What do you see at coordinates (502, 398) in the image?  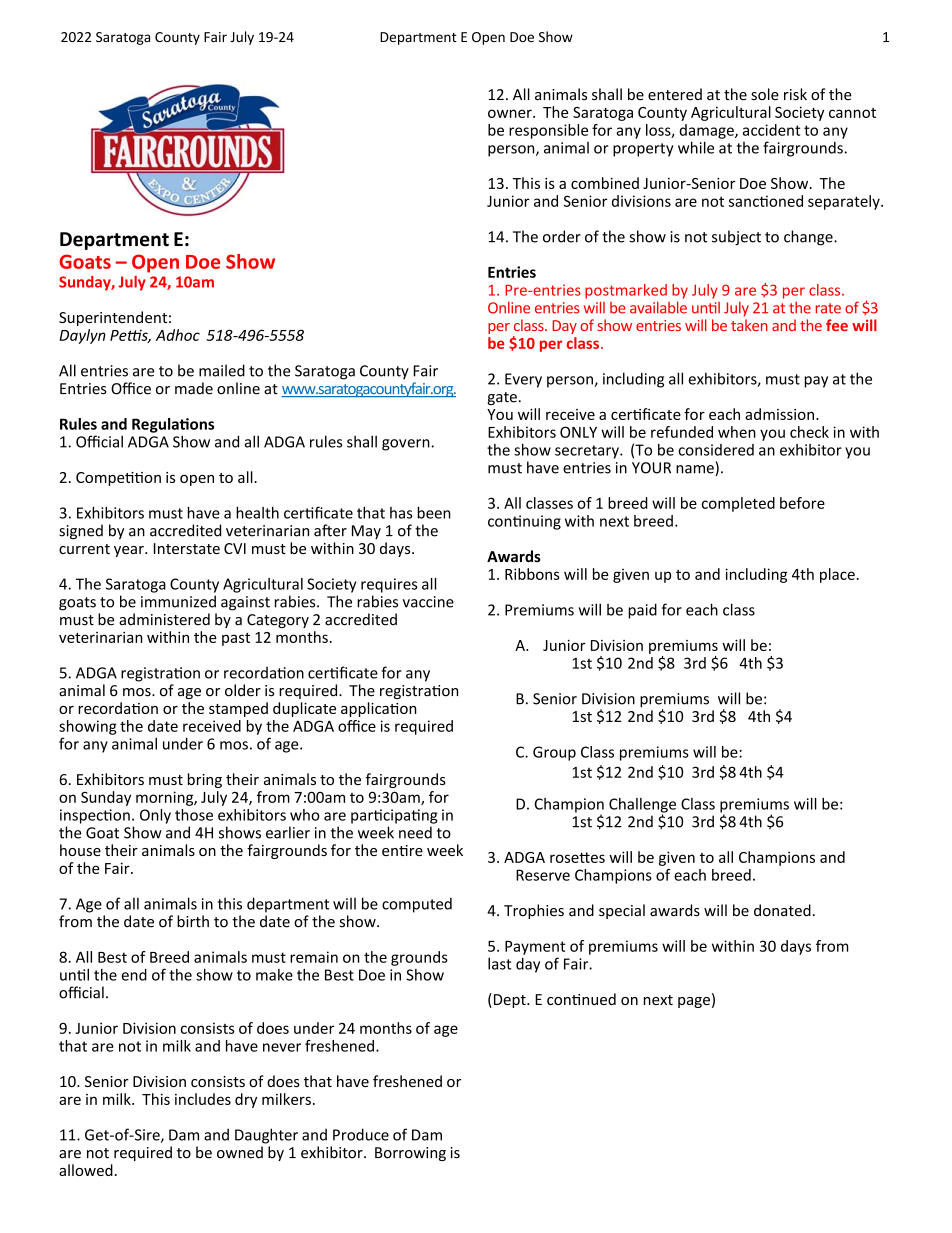 I see `gate` at bounding box center [502, 398].
